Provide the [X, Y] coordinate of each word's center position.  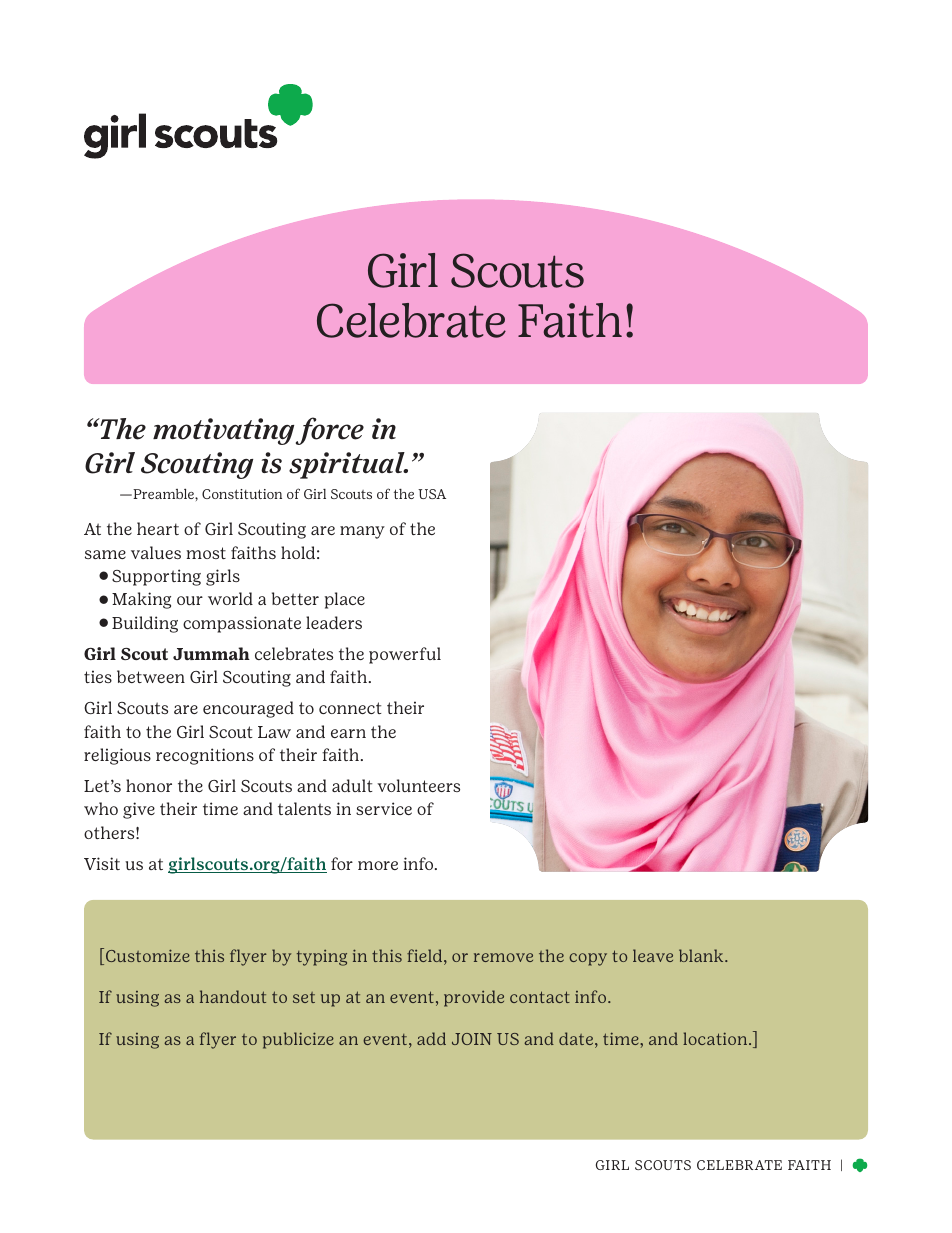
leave [653, 955]
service [384, 808]
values [156, 552]
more [378, 865]
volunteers [418, 785]
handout [233, 996]
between [151, 676]
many [362, 532]
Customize [146, 956]
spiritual [348, 465]
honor [149, 785]
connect [350, 708]
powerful [405, 655]
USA [432, 494]
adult [352, 785]
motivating [223, 431]
